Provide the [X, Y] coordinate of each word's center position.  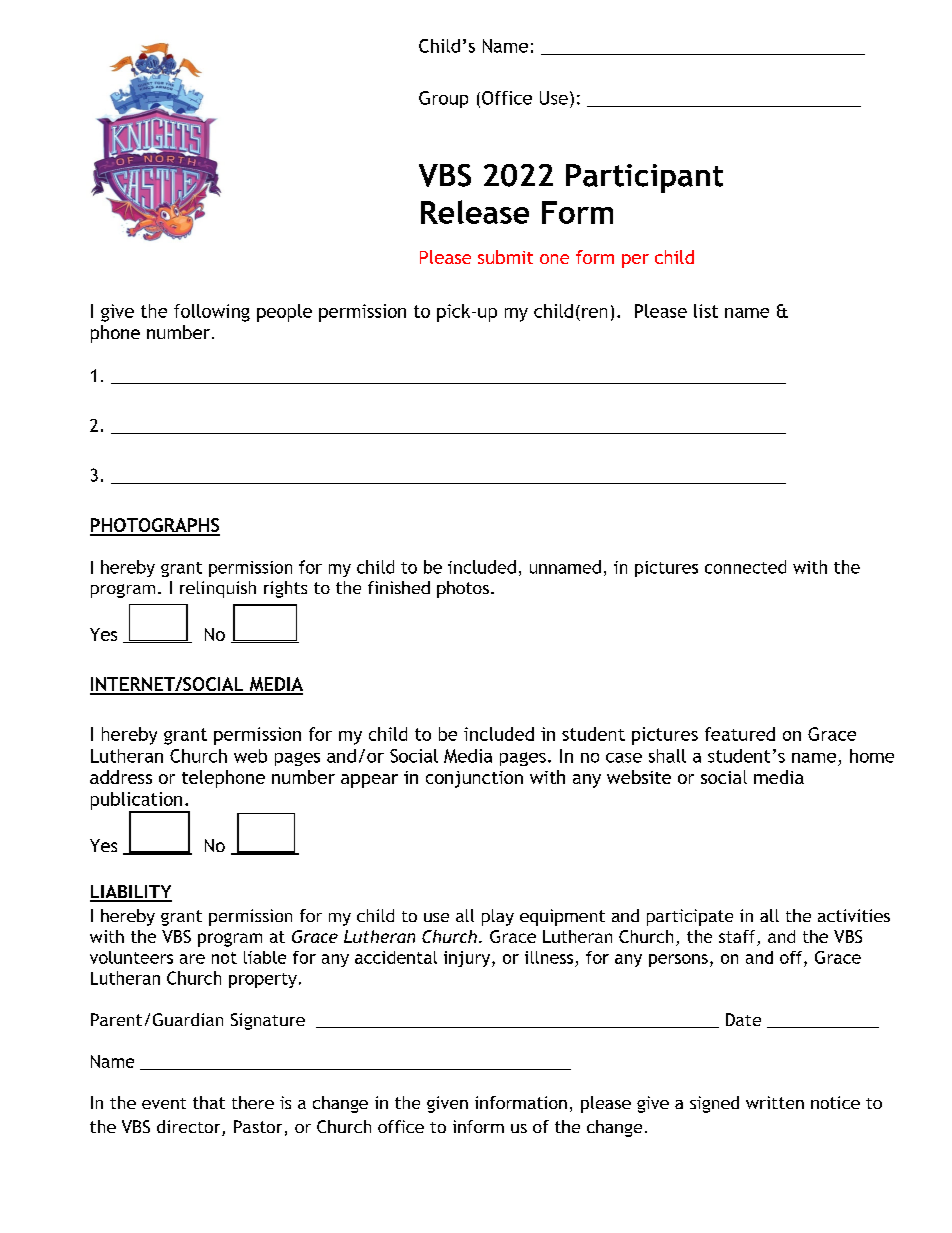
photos [463, 589]
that [209, 1102]
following [212, 313]
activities [854, 915]
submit [505, 257]
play [498, 917]
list [706, 311]
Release [475, 212]
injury [468, 959]
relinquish [218, 589]
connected [745, 567]
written [775, 1102]
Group [443, 99]
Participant [644, 178]
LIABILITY [131, 893]
